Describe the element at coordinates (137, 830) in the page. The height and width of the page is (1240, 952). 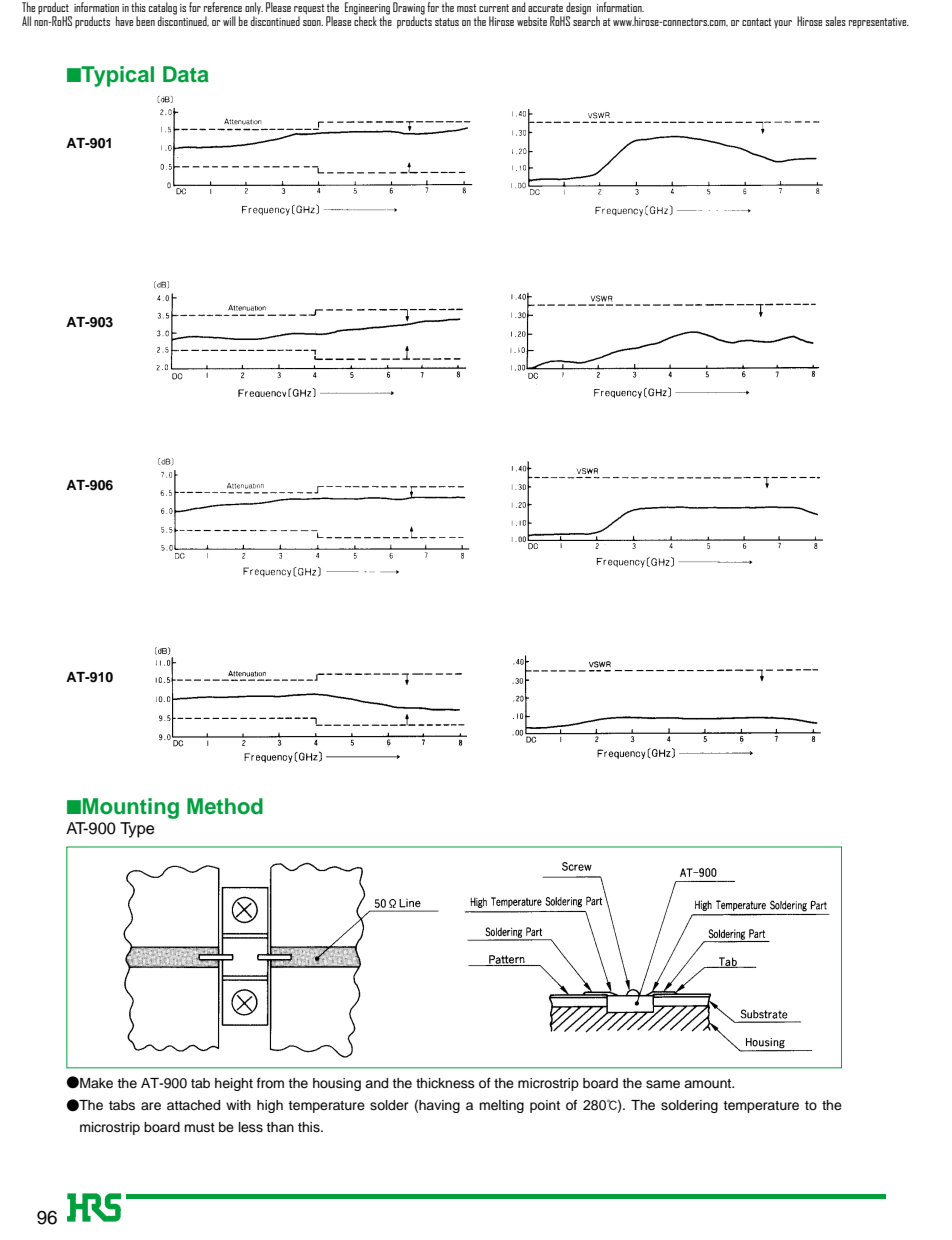
I see `Type` at that location.
